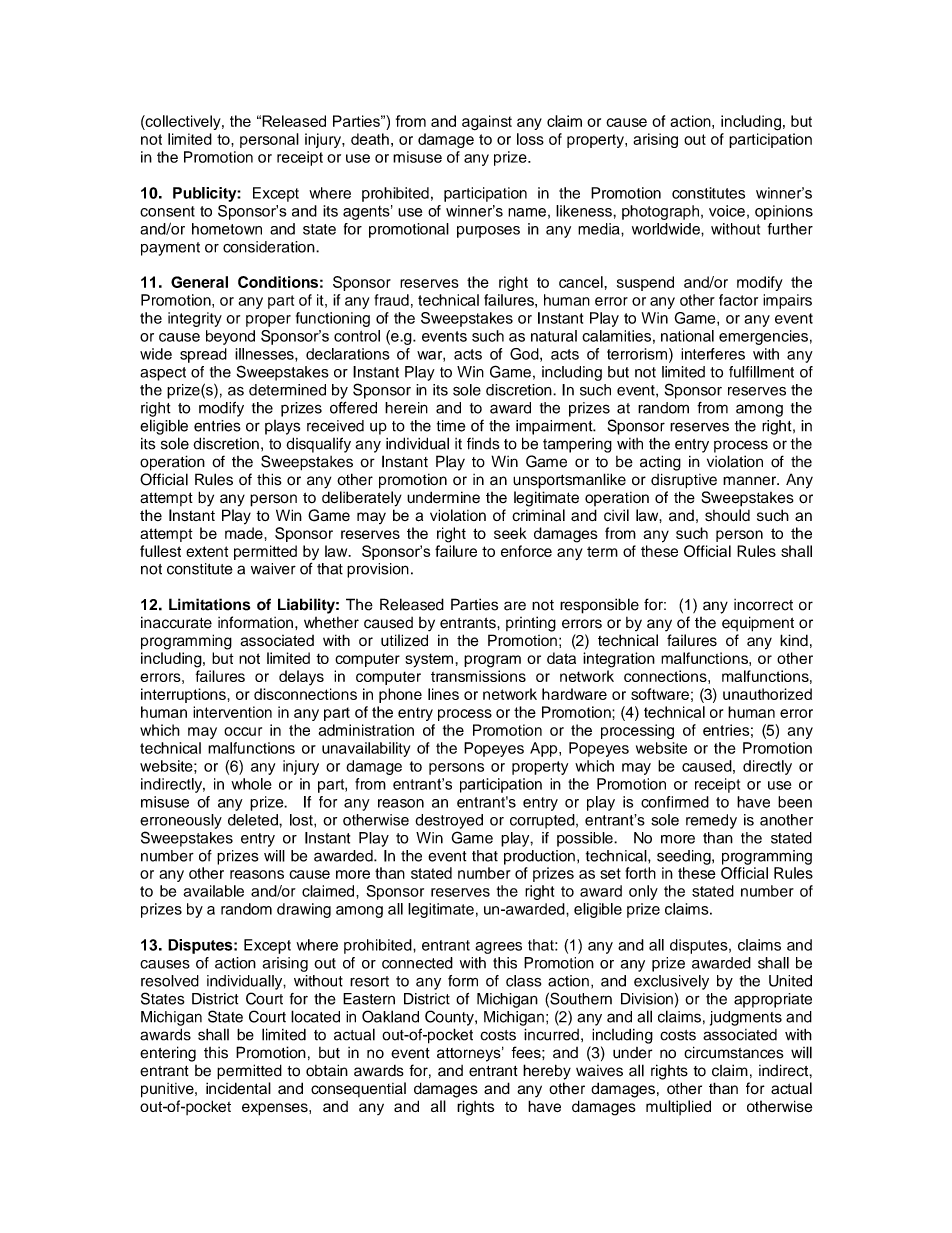  Describe the element at coordinates (209, 604) in the screenshot. I see `Limitations` at that location.
